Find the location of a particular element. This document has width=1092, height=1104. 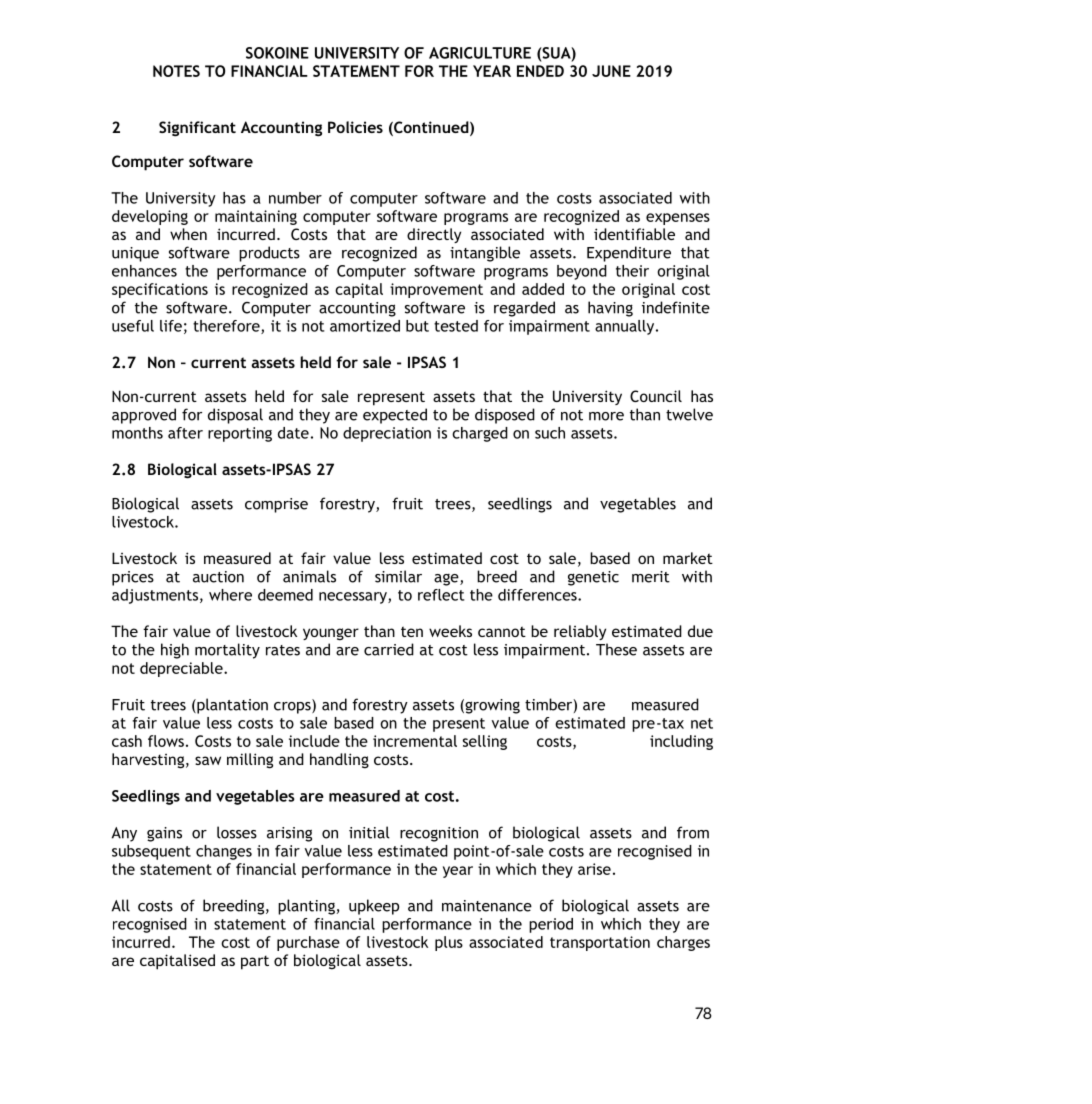

similar is located at coordinates (398, 576).
